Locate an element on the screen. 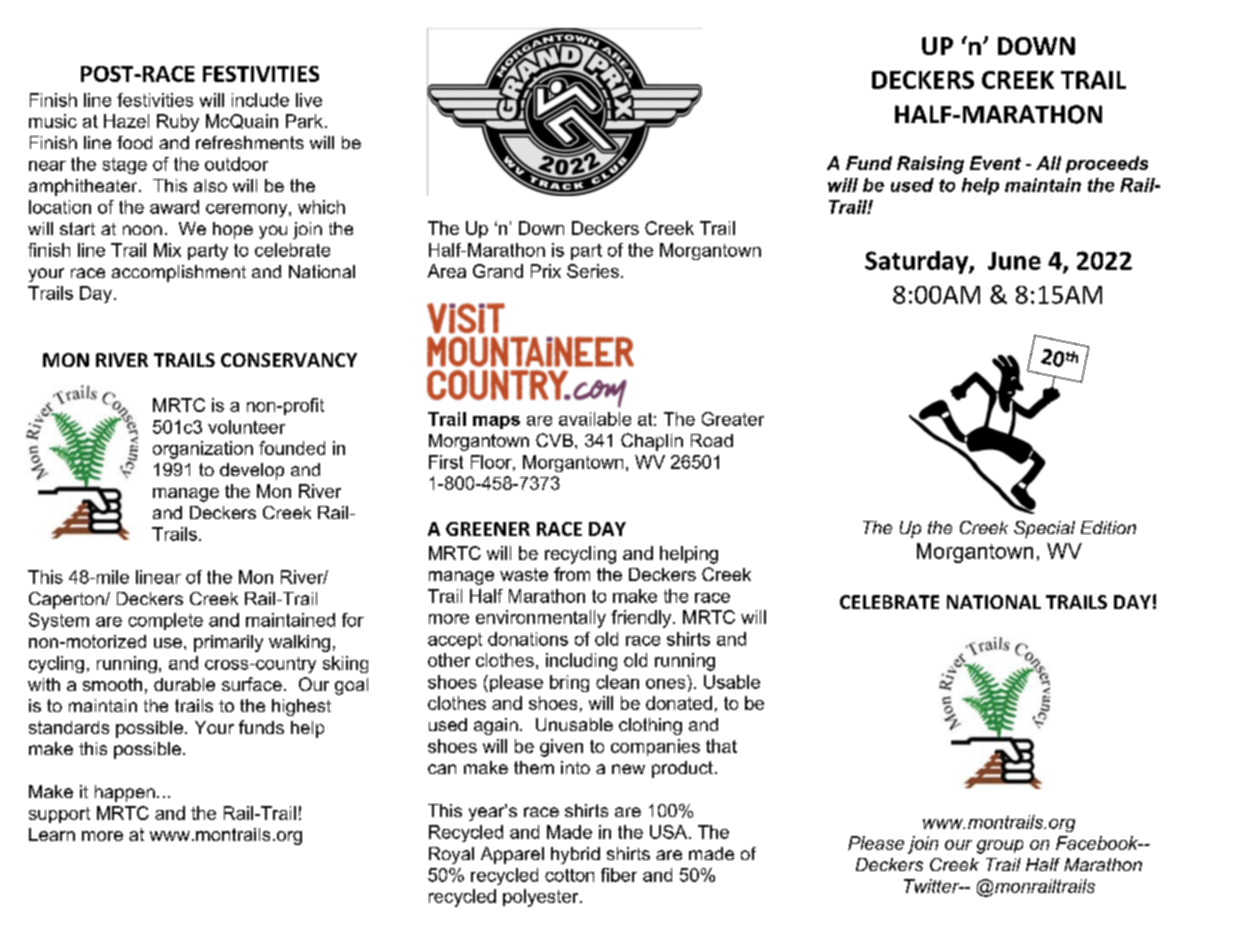 The height and width of the screenshot is (952, 1233). develop is located at coordinates (252, 471).
